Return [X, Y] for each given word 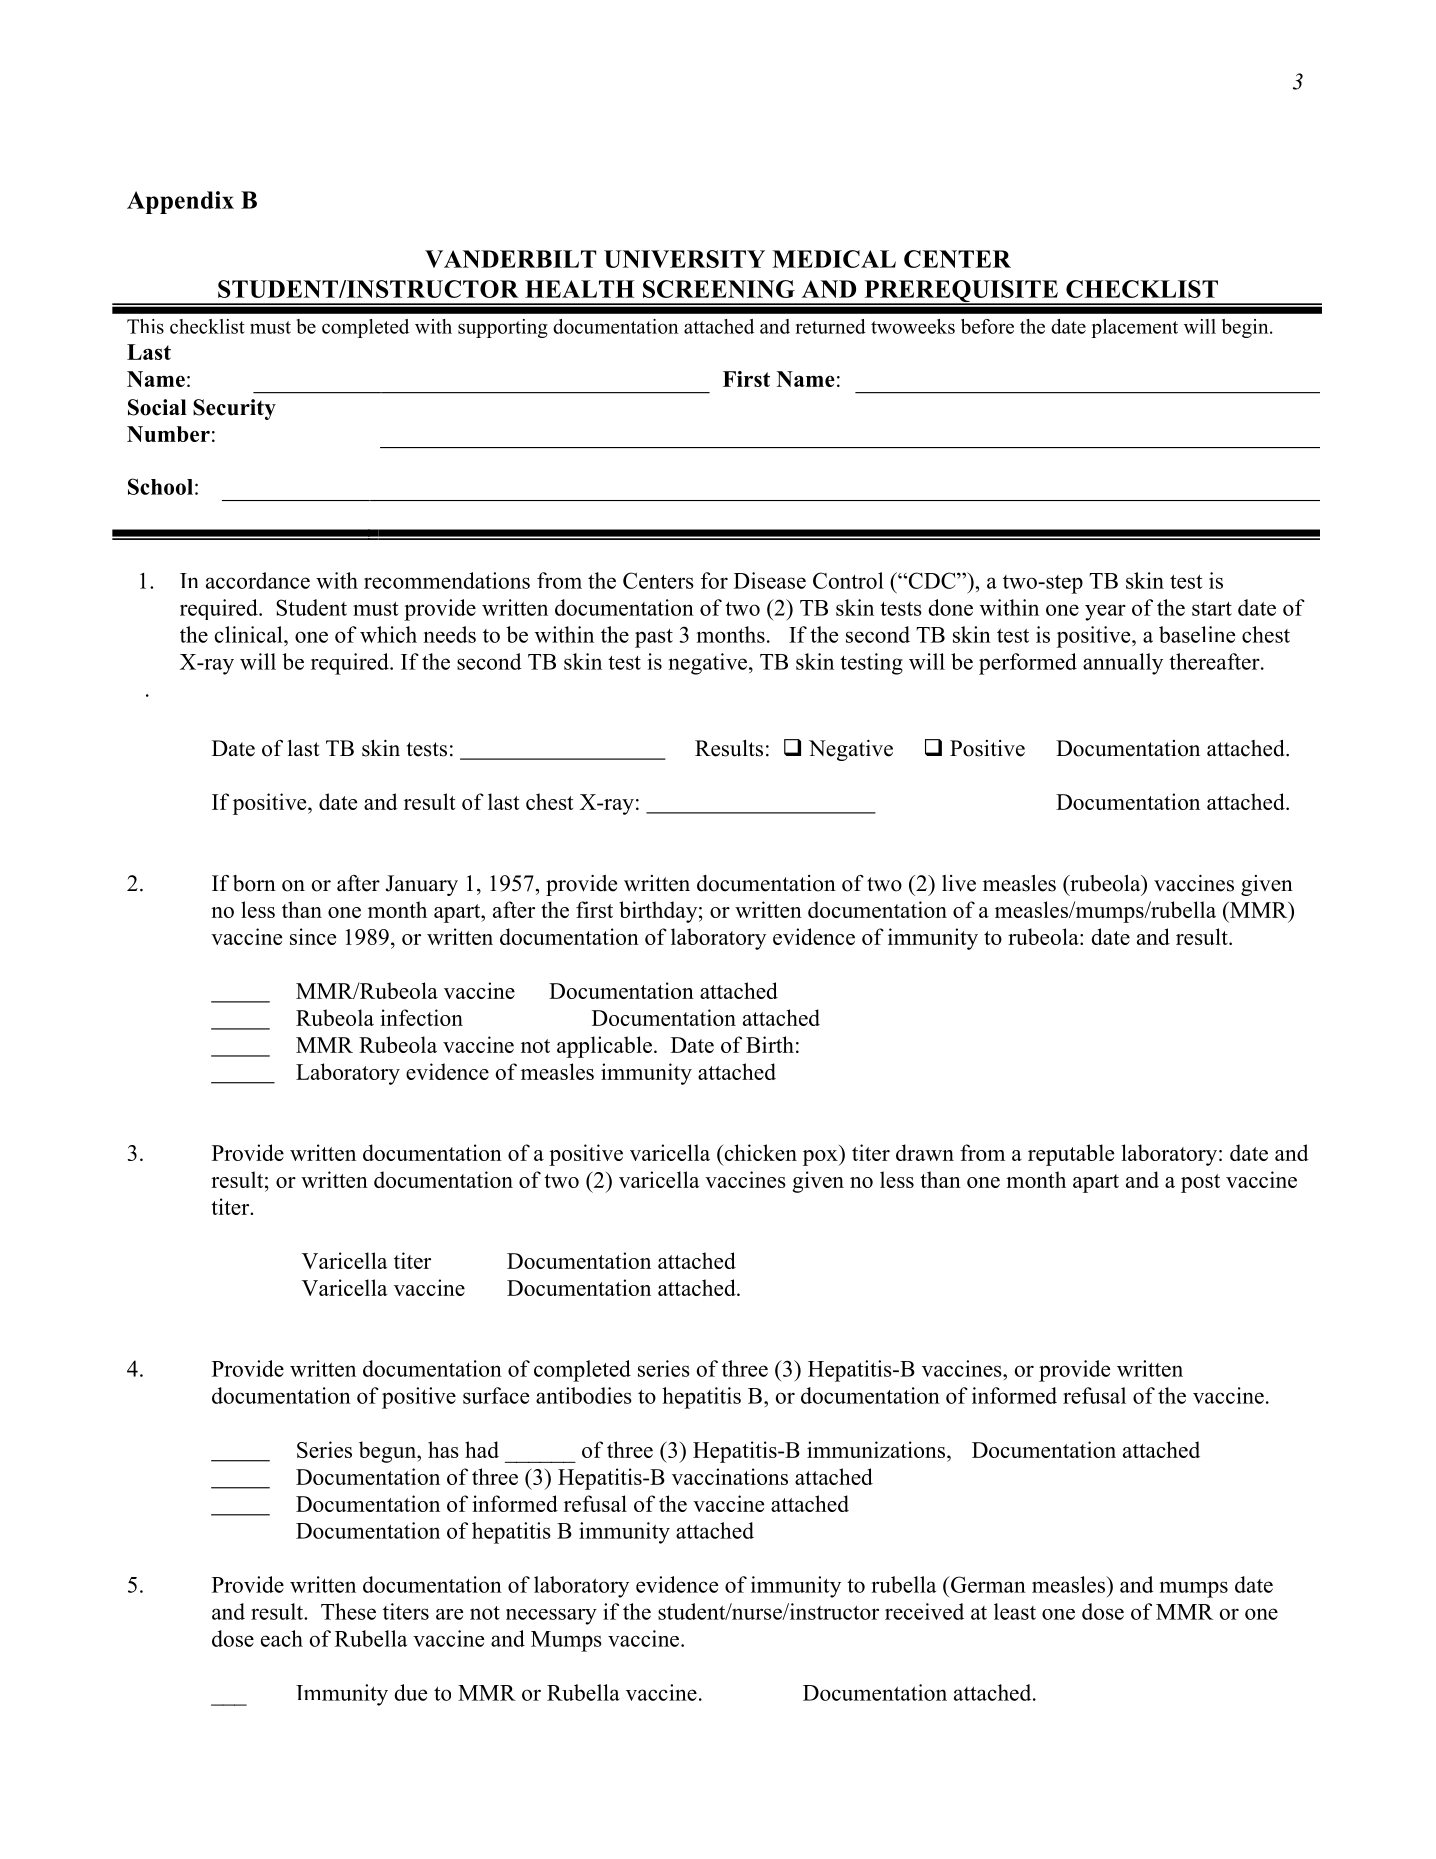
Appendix [180, 202]
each [282, 1638]
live [959, 883]
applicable [604, 1047]
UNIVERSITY [684, 259]
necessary [551, 1617]
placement [1134, 328]
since [313, 936]
